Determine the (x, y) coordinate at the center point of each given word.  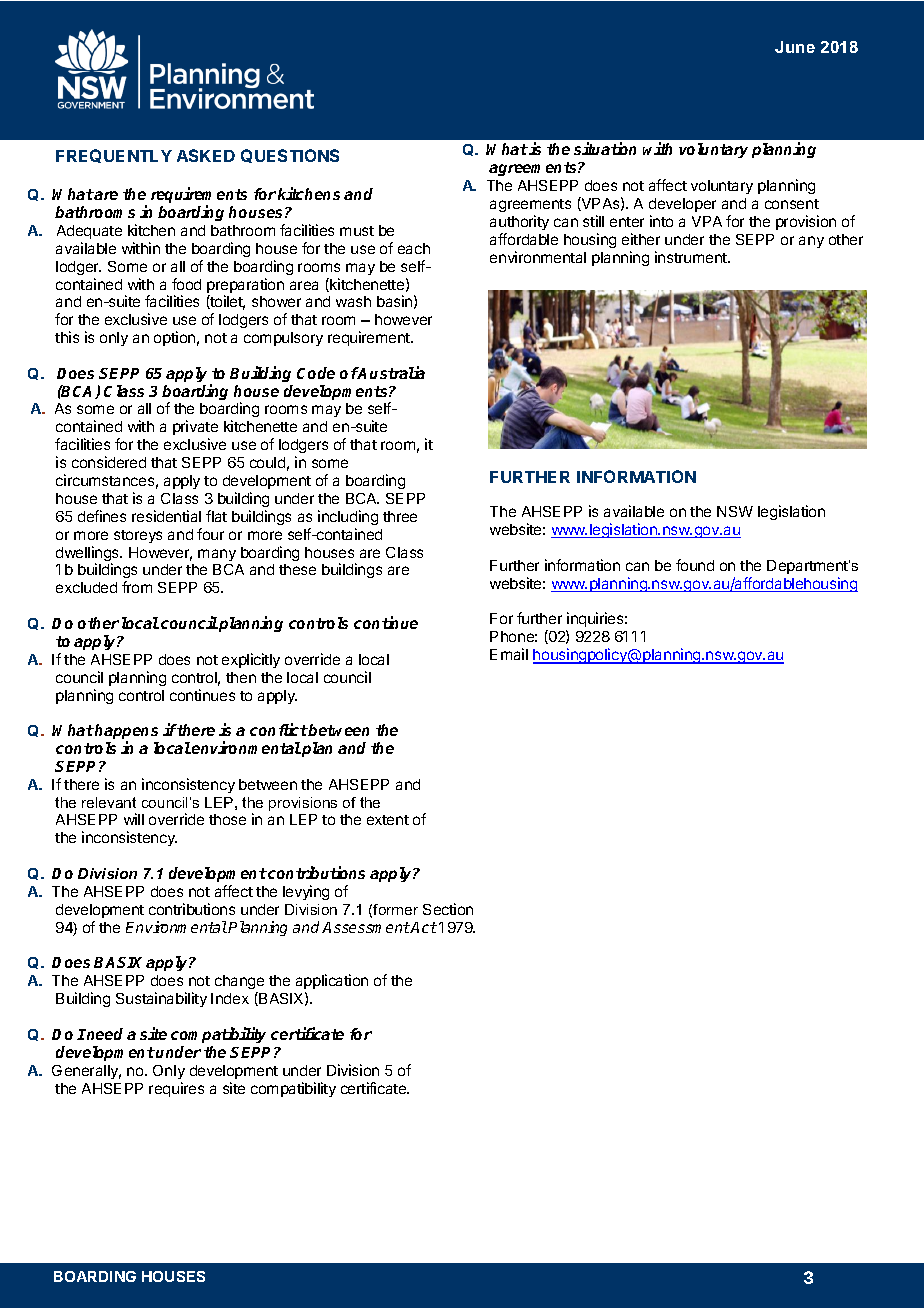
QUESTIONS (290, 156)
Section (448, 909)
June (795, 47)
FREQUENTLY (114, 156)
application (332, 981)
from (137, 587)
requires (176, 1089)
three (400, 516)
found (695, 565)
